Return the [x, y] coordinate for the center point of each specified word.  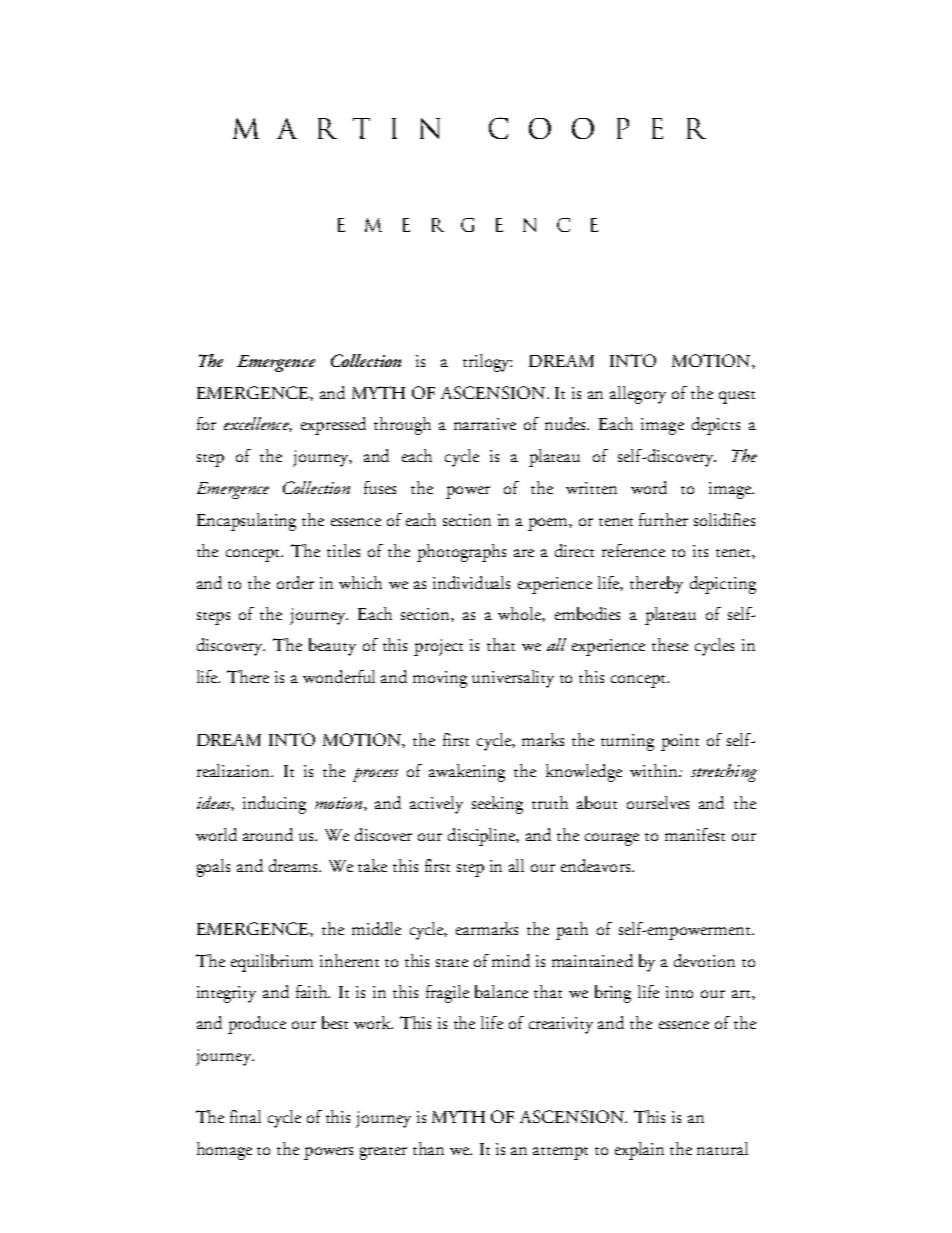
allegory [638, 395]
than [428, 1148]
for [206, 423]
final [245, 1116]
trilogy [487, 363]
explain [639, 1151]
